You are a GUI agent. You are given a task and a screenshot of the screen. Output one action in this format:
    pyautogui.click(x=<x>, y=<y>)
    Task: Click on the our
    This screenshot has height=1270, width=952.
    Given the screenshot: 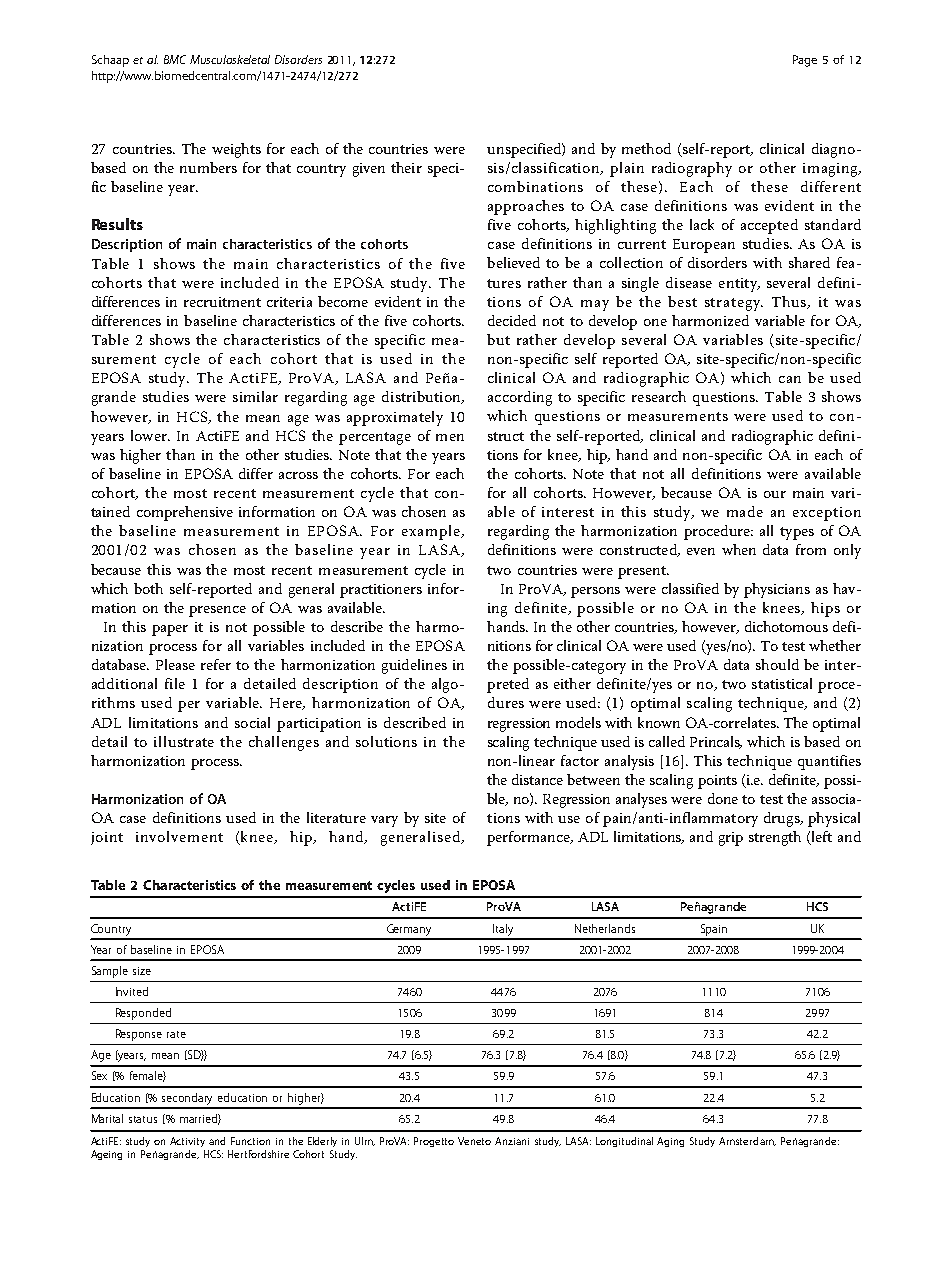 What is the action you would take?
    pyautogui.click(x=775, y=494)
